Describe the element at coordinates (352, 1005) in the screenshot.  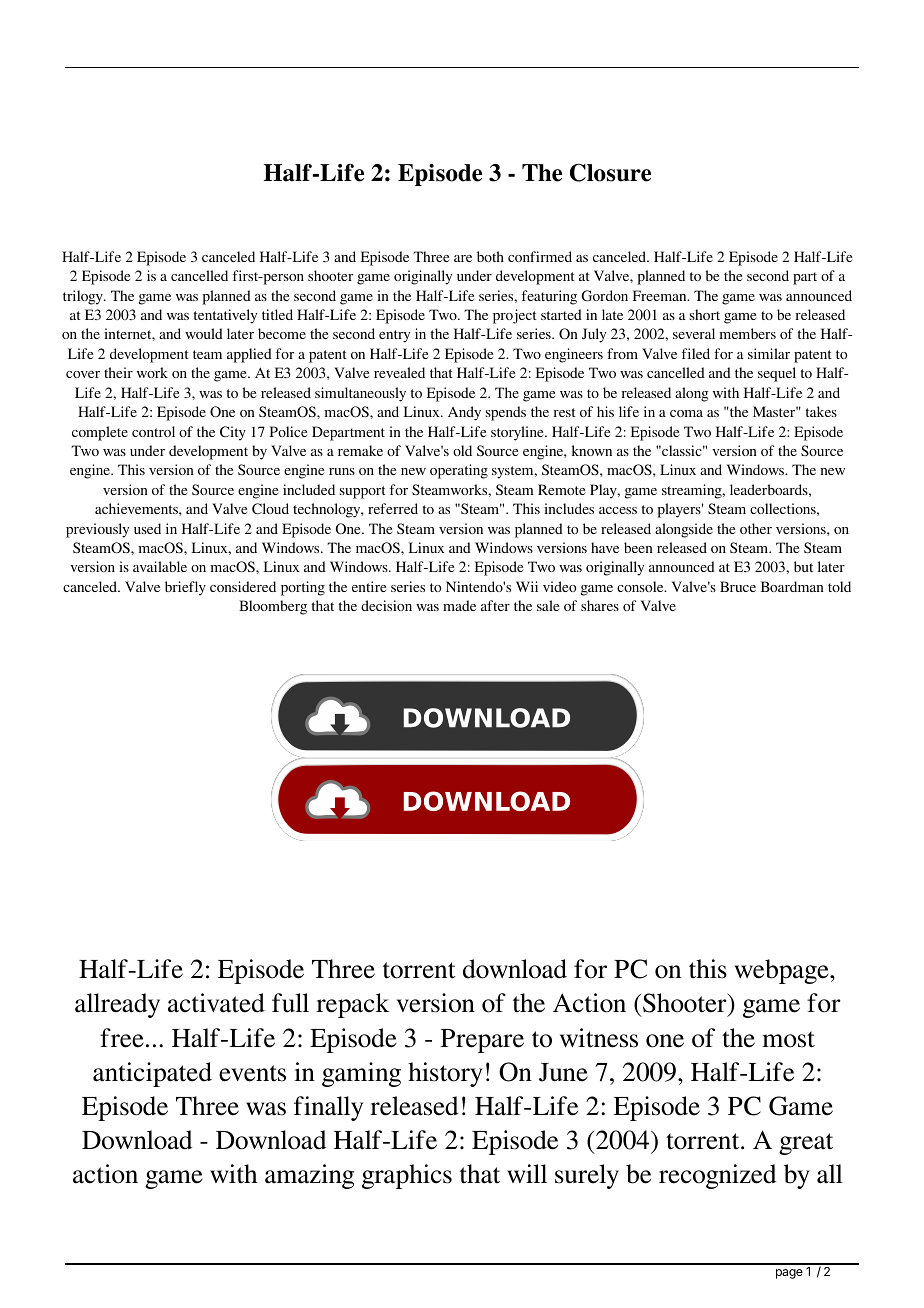
I see `repack` at that location.
